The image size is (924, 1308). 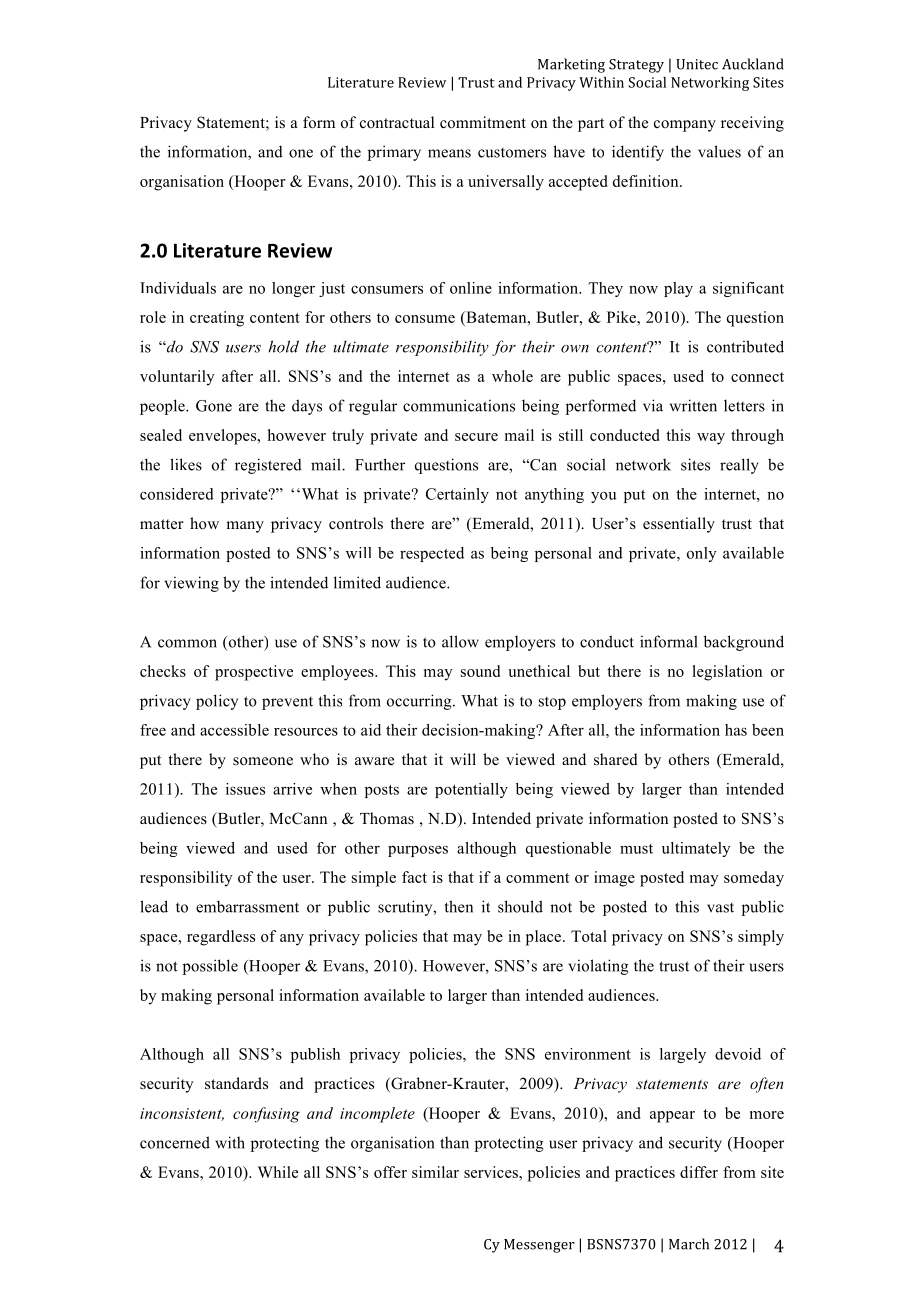 I want to click on similar, so click(x=435, y=1172).
